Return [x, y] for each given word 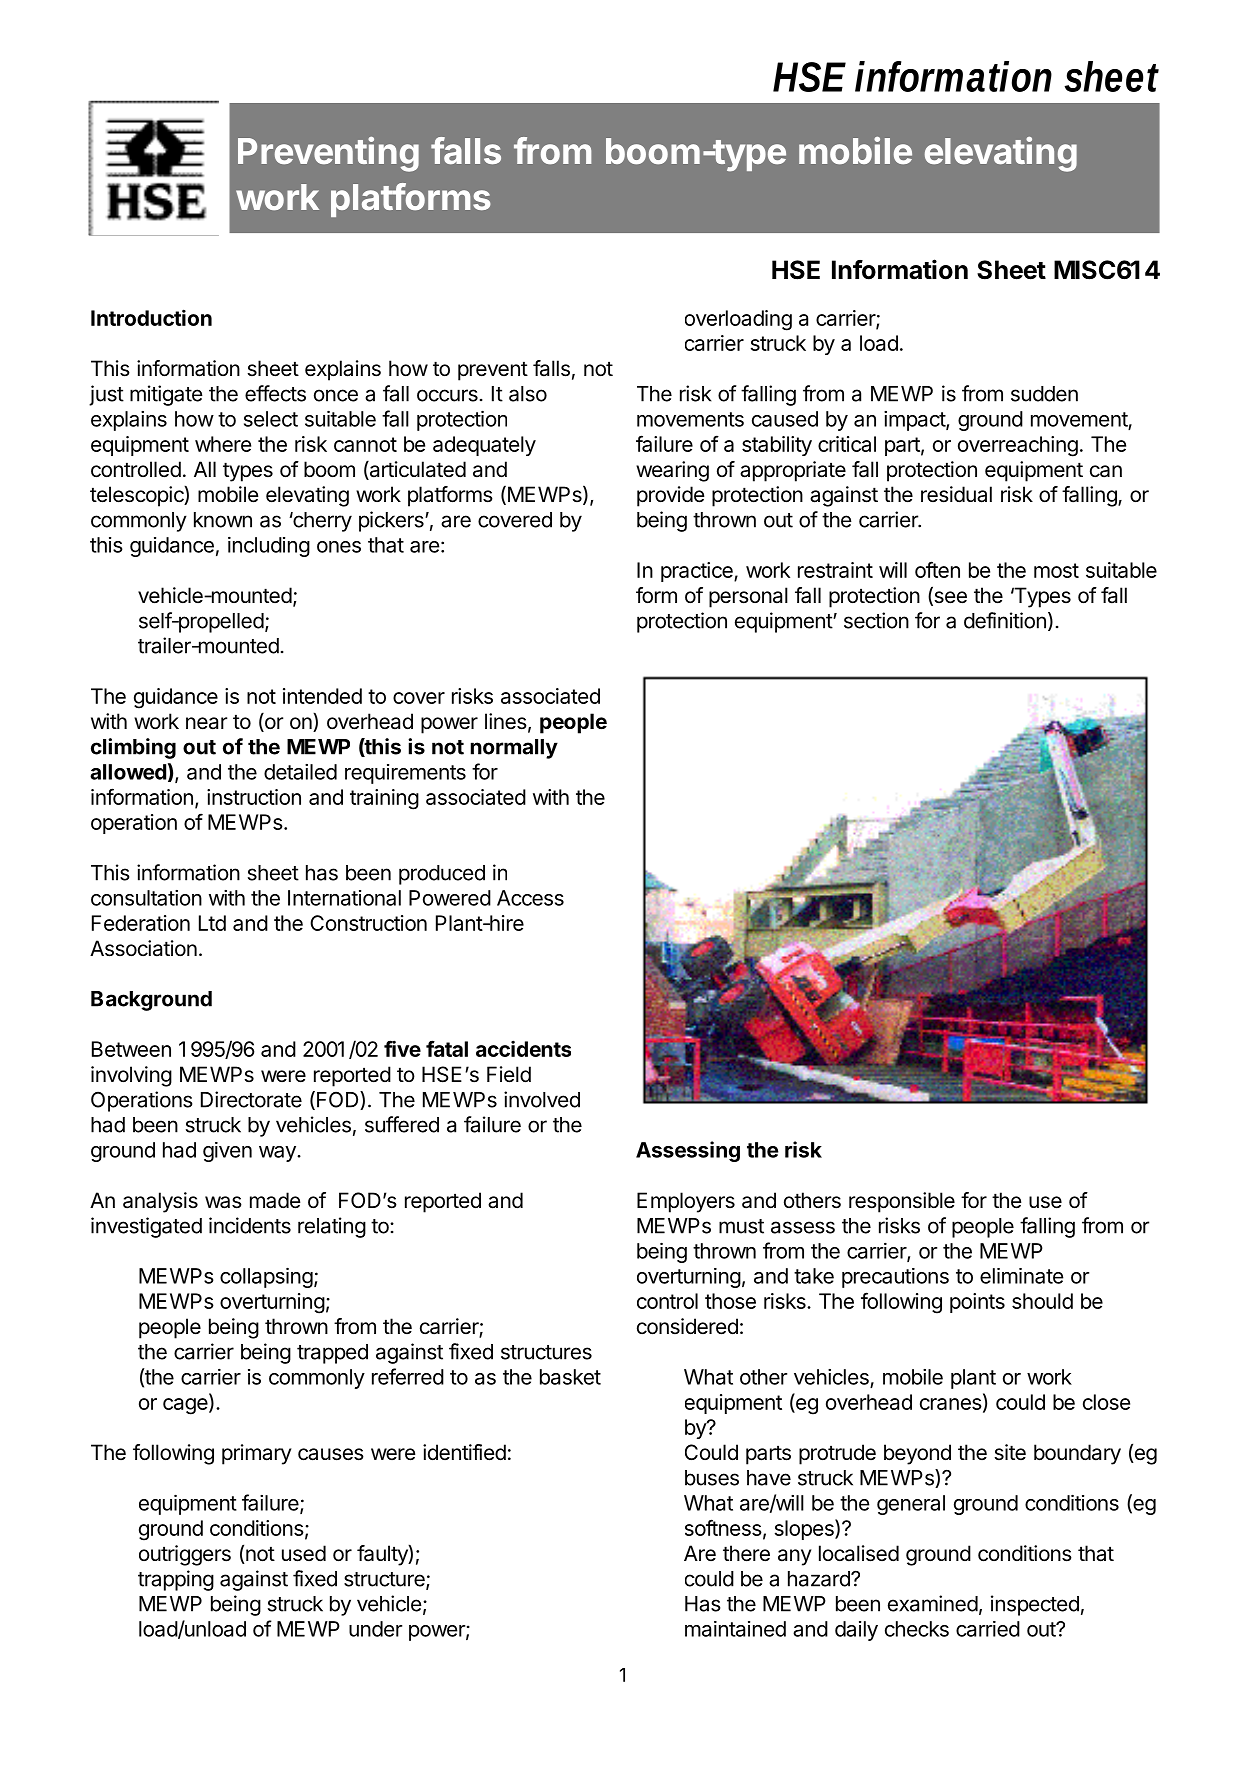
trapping [176, 1580]
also [528, 394]
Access [530, 898]
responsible [902, 1202]
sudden [1044, 394]
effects [275, 393]
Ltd [212, 923]
